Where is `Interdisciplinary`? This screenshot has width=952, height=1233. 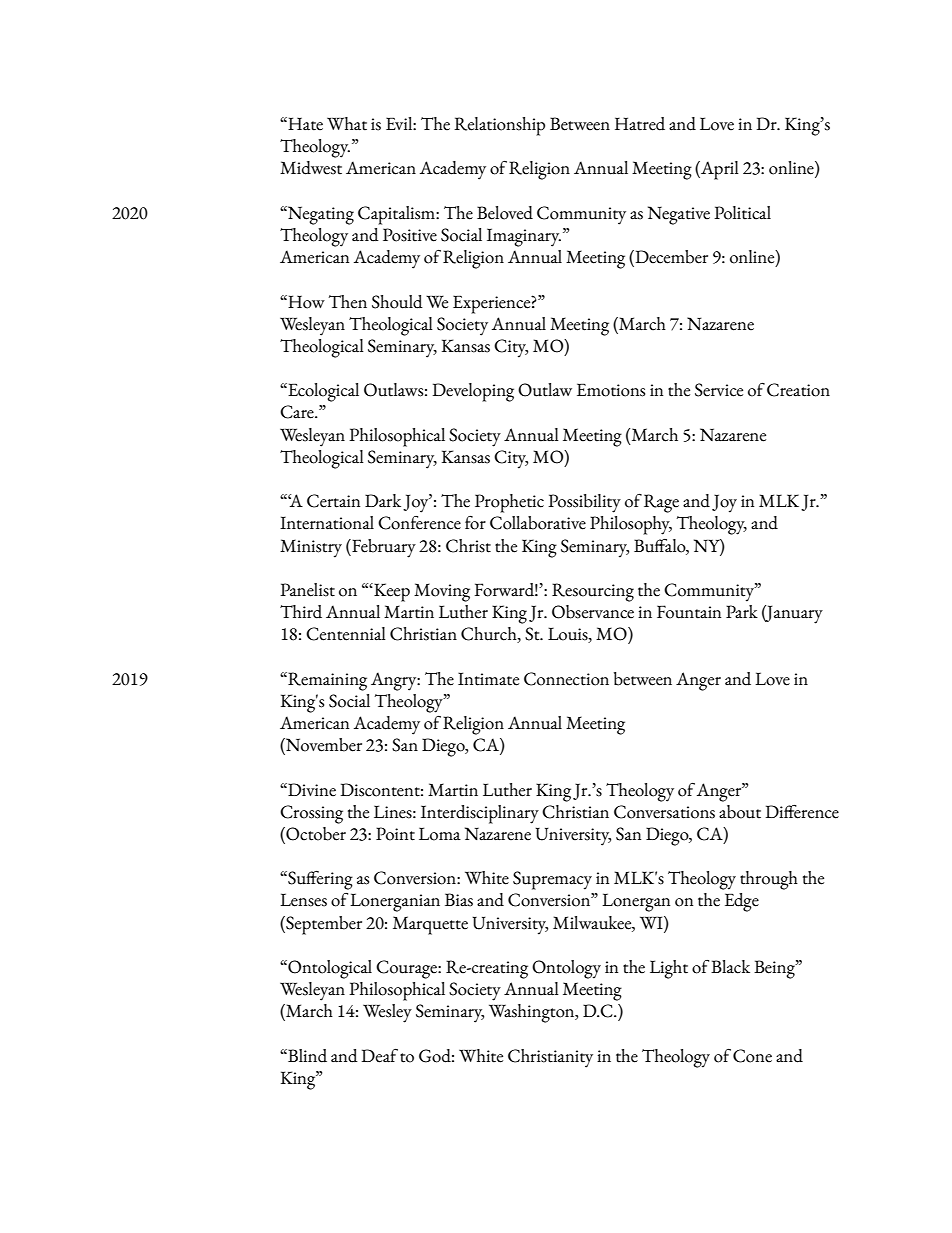 Interdisciplinary is located at coordinates (480, 814).
